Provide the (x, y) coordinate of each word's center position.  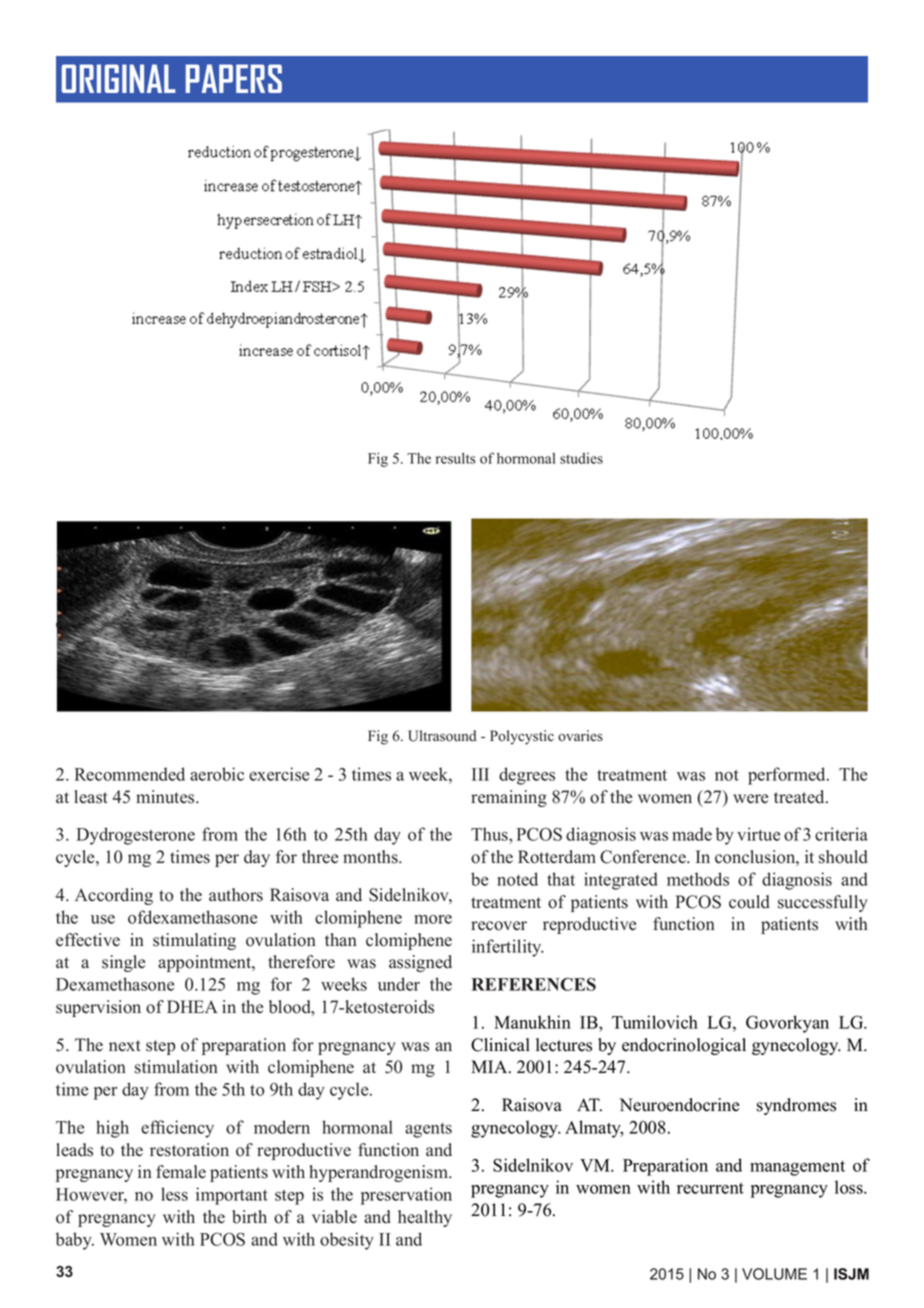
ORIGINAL (119, 78)
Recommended (130, 774)
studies (581, 458)
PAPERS (233, 78)
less (174, 1194)
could (749, 902)
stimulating (194, 941)
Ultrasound (442, 736)
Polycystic (522, 737)
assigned (420, 963)
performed (788, 776)
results (456, 458)
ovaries (580, 736)
